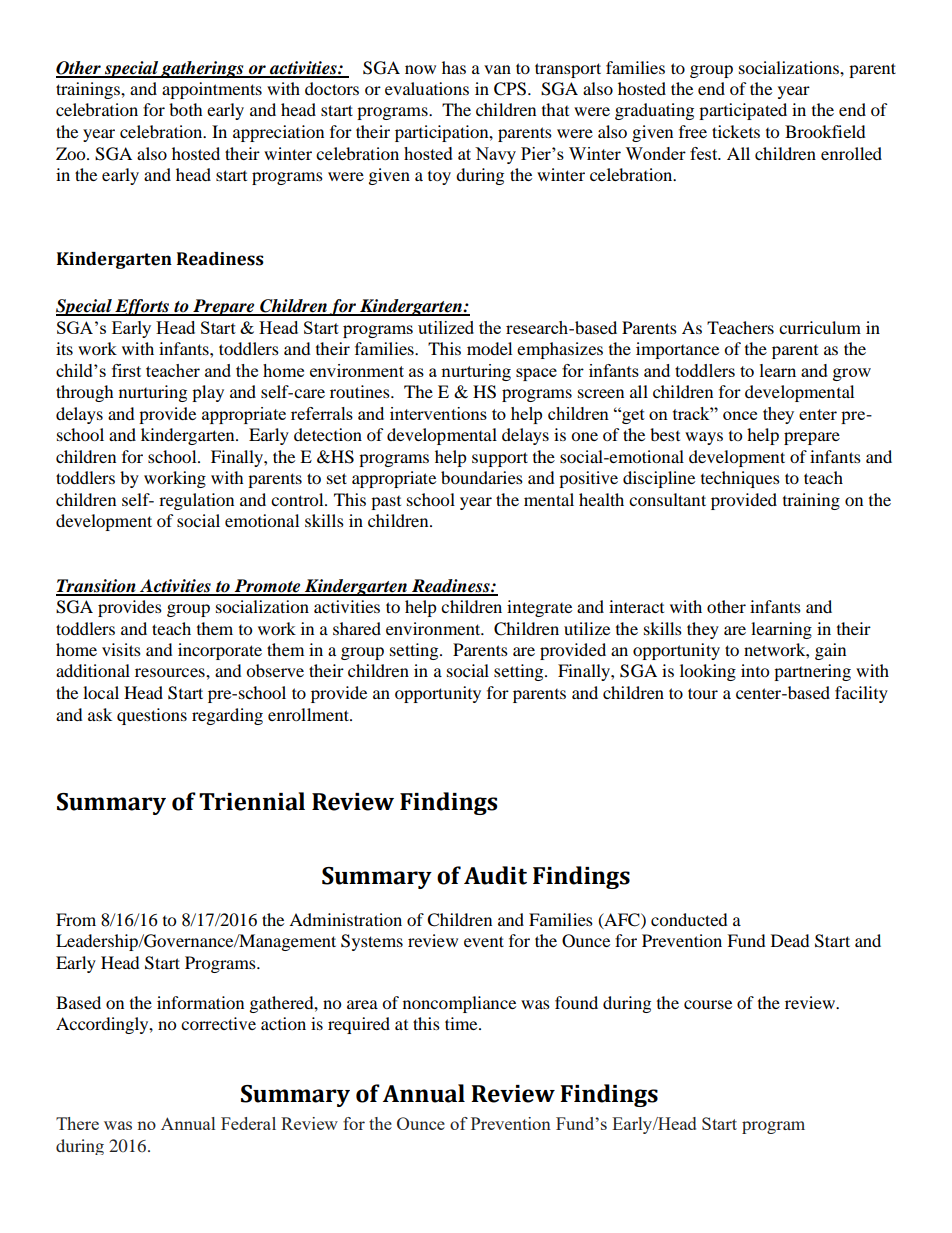 The image size is (952, 1233). I want to click on shared, so click(357, 628).
